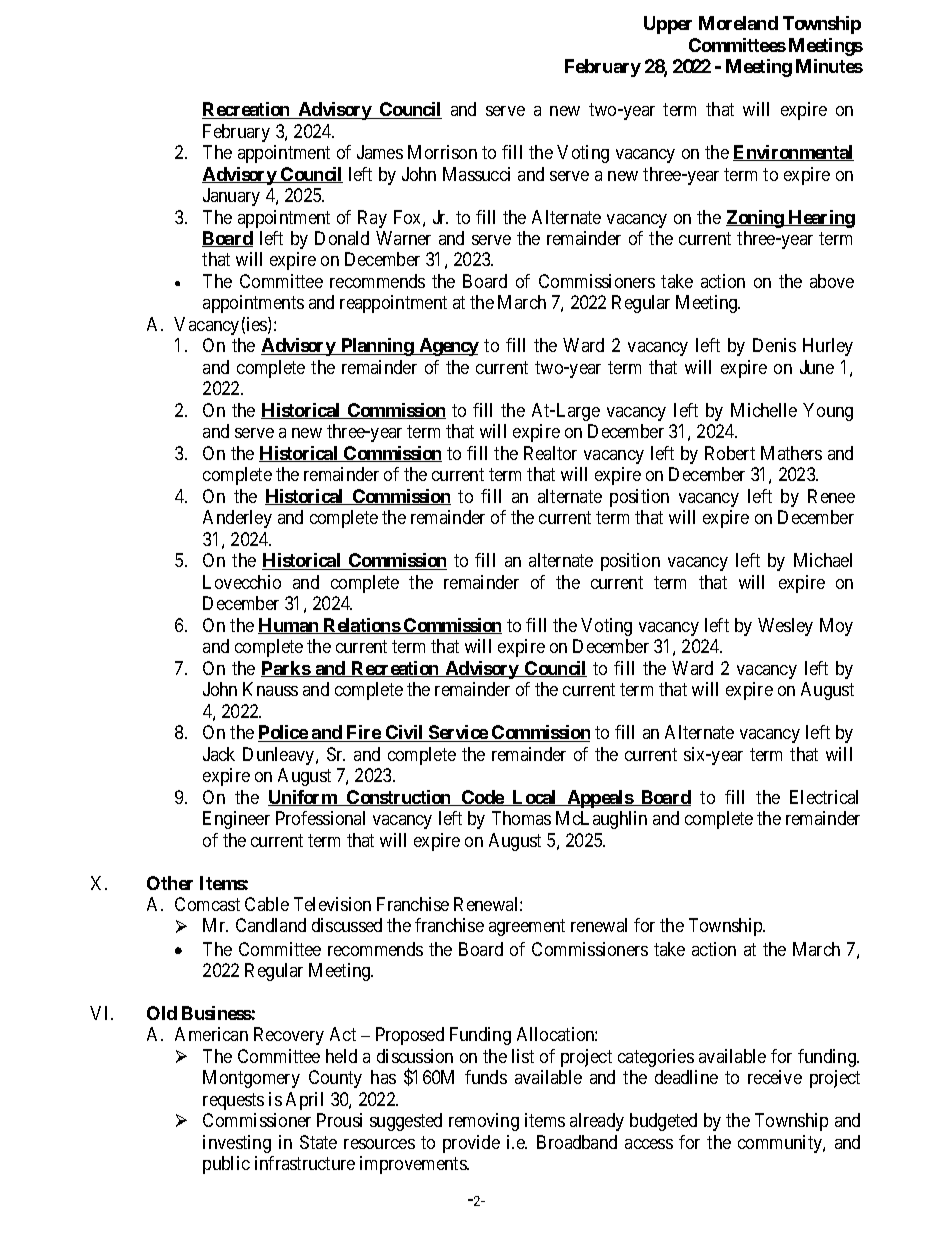 This screenshot has height=1233, width=952. Describe the element at coordinates (231, 197) in the screenshot. I see `January` at that location.
